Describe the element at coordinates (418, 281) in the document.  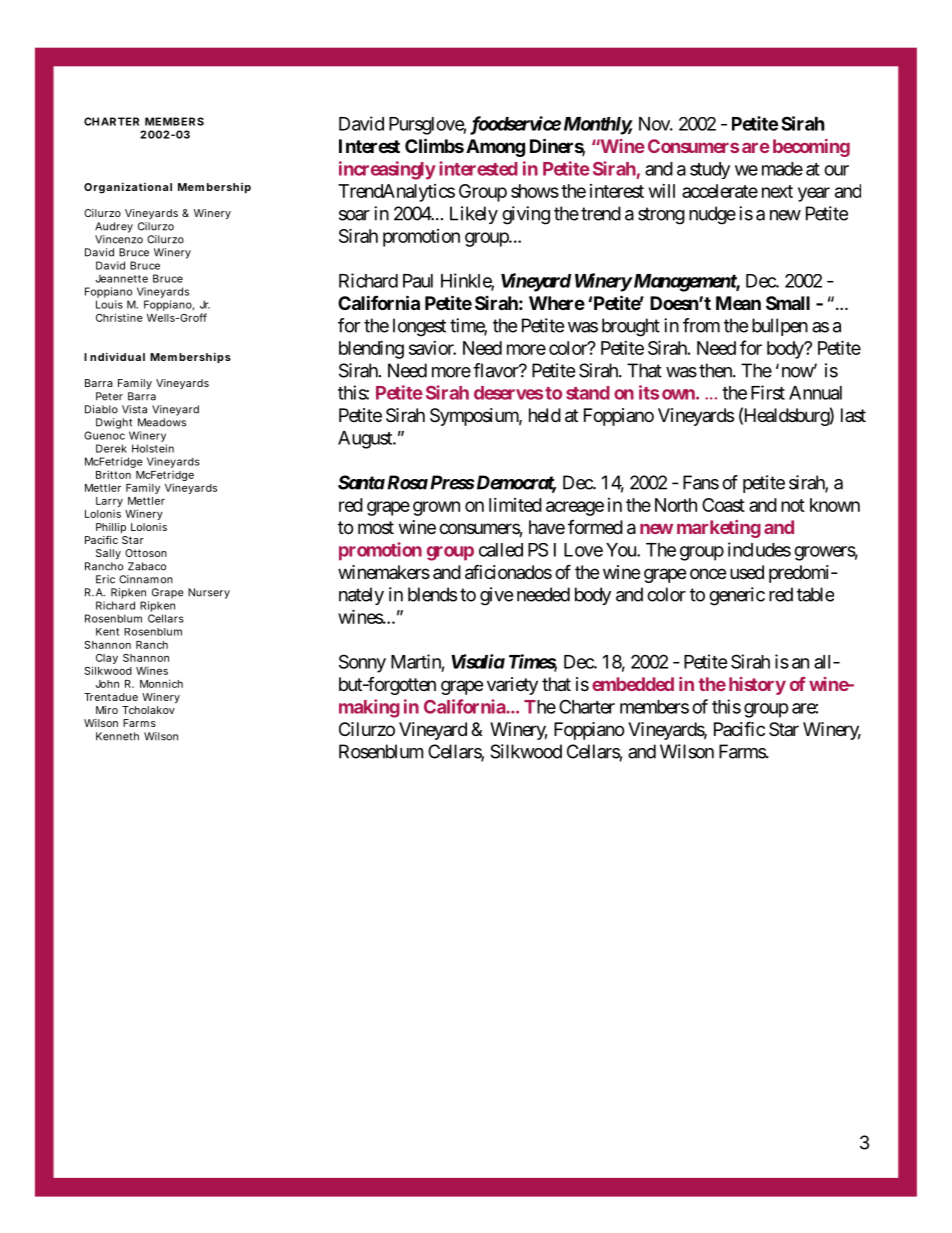
I see `Paul` at that location.
